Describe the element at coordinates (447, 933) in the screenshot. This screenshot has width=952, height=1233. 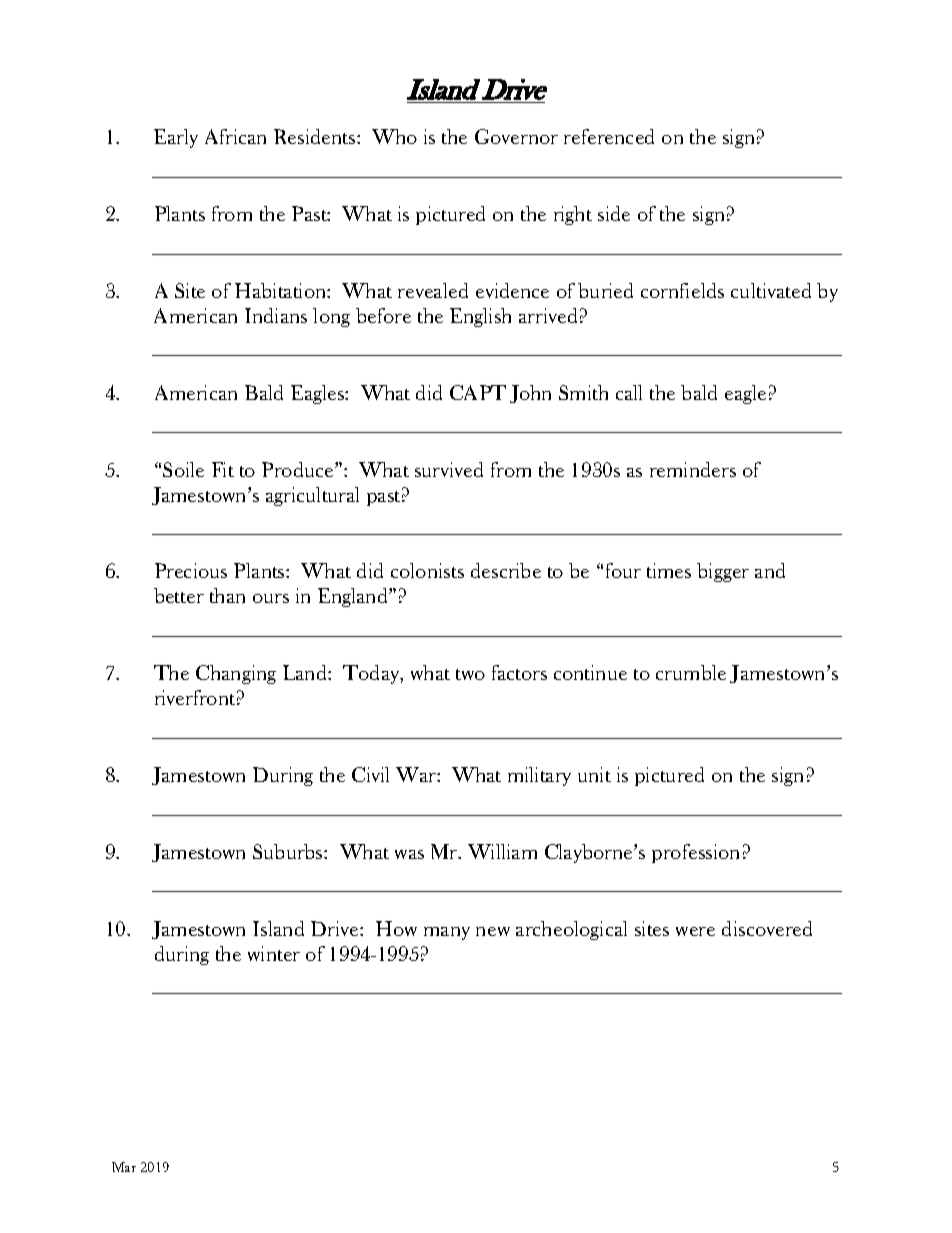
I see `many` at that location.
